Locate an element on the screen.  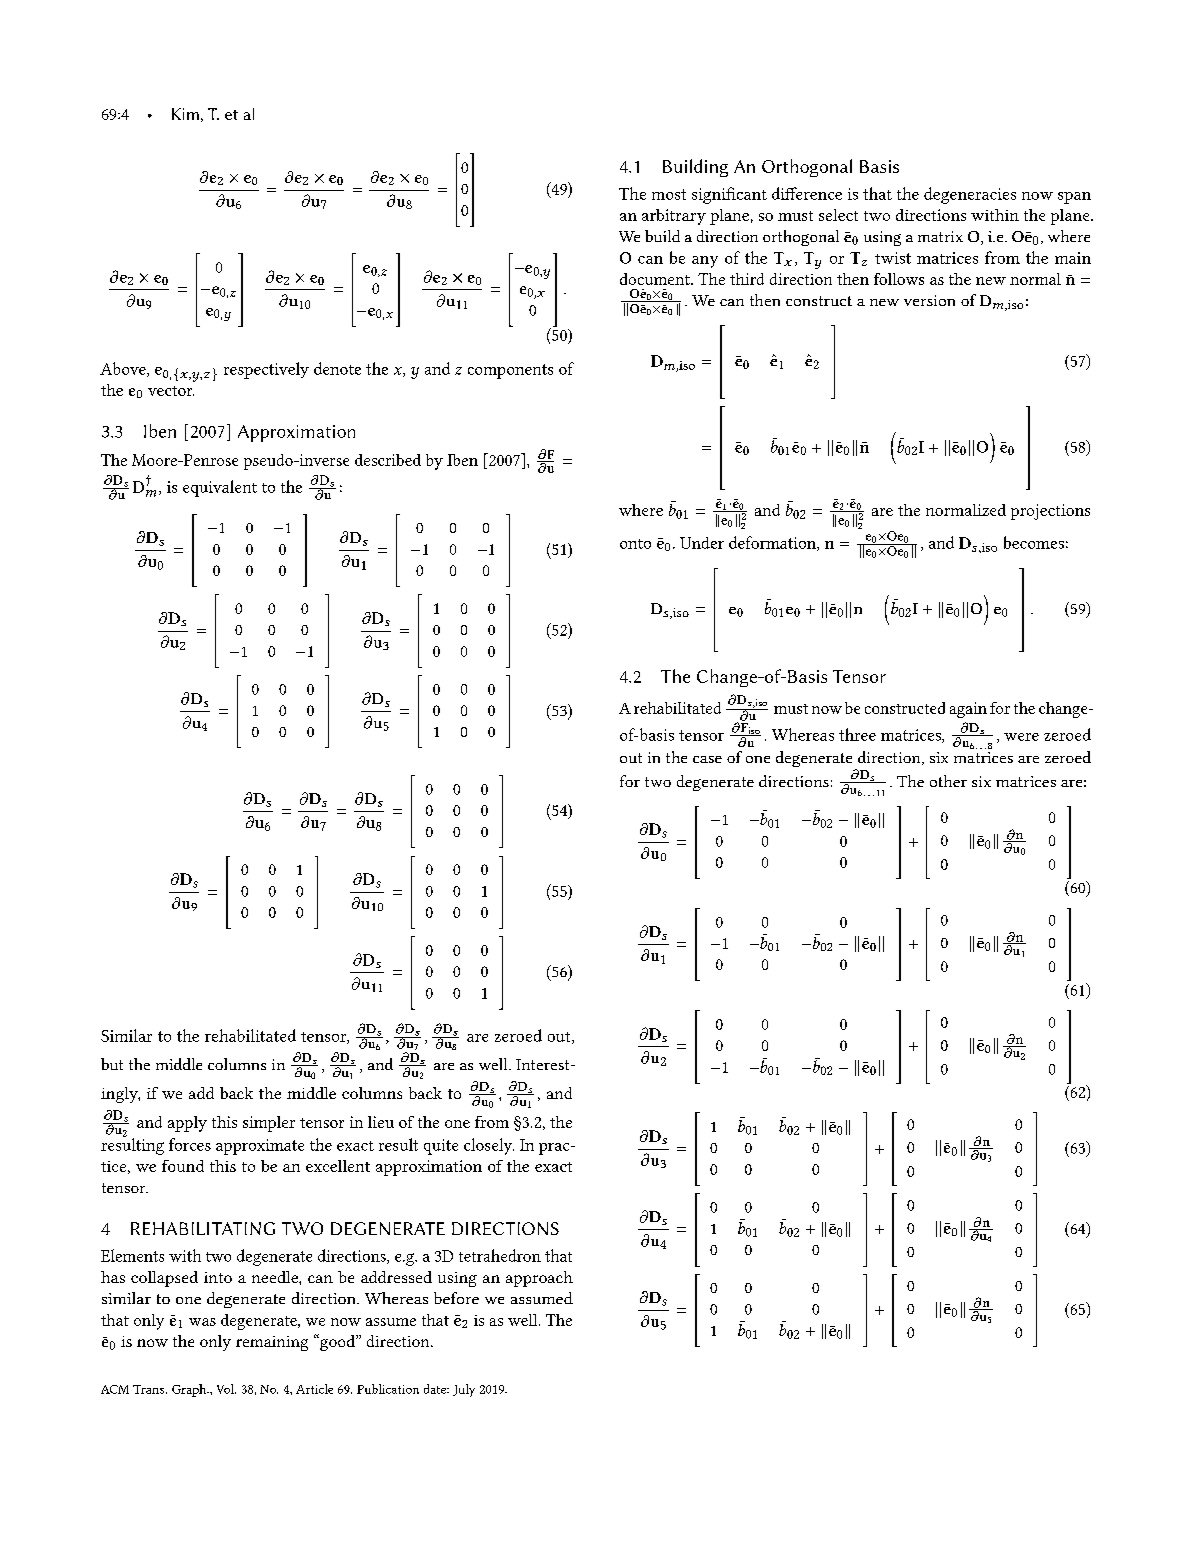
matrix is located at coordinates (940, 236).
